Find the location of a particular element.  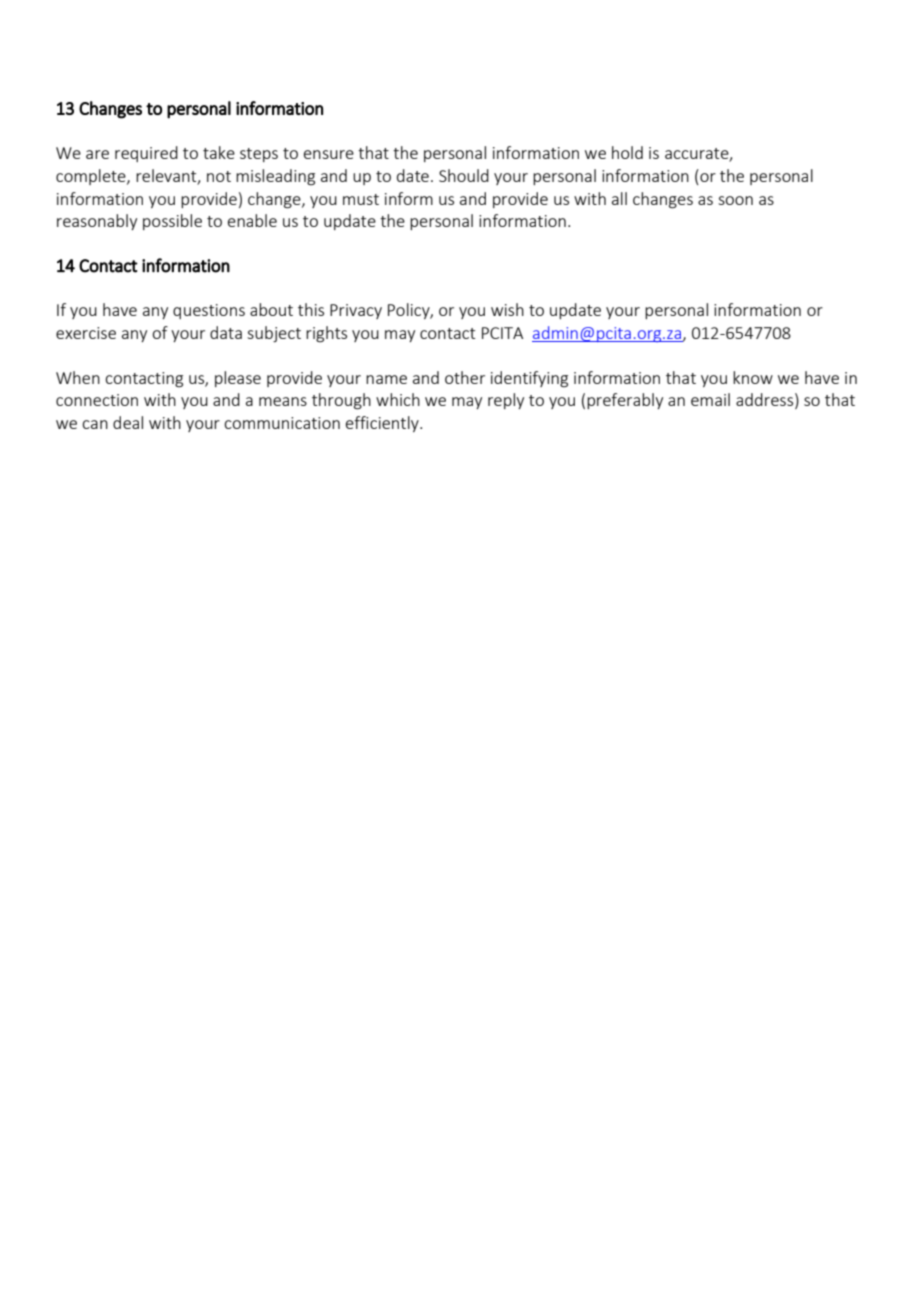

enable is located at coordinates (252, 220).
